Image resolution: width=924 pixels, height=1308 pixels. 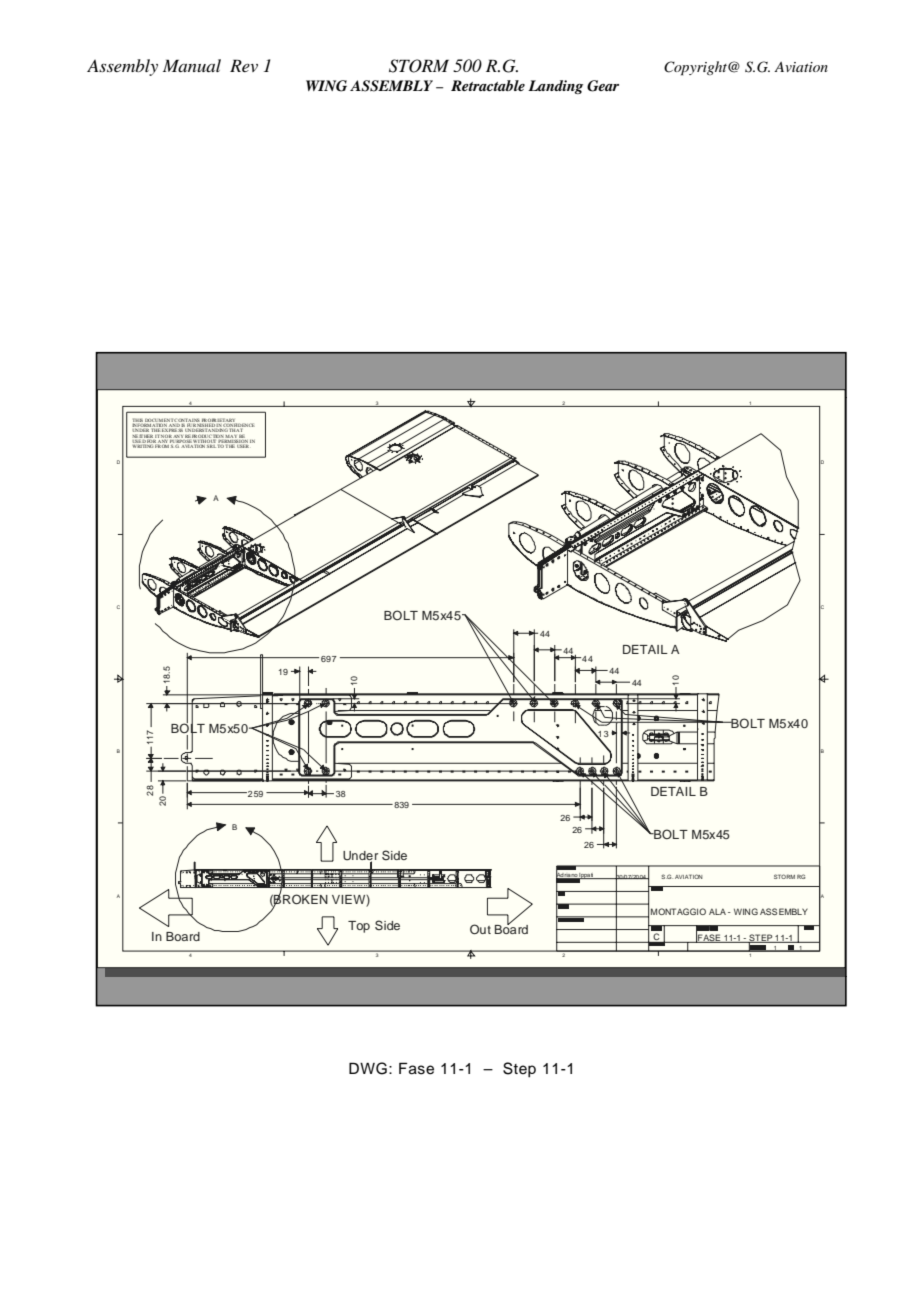 I want to click on Retractable, so click(x=488, y=85).
